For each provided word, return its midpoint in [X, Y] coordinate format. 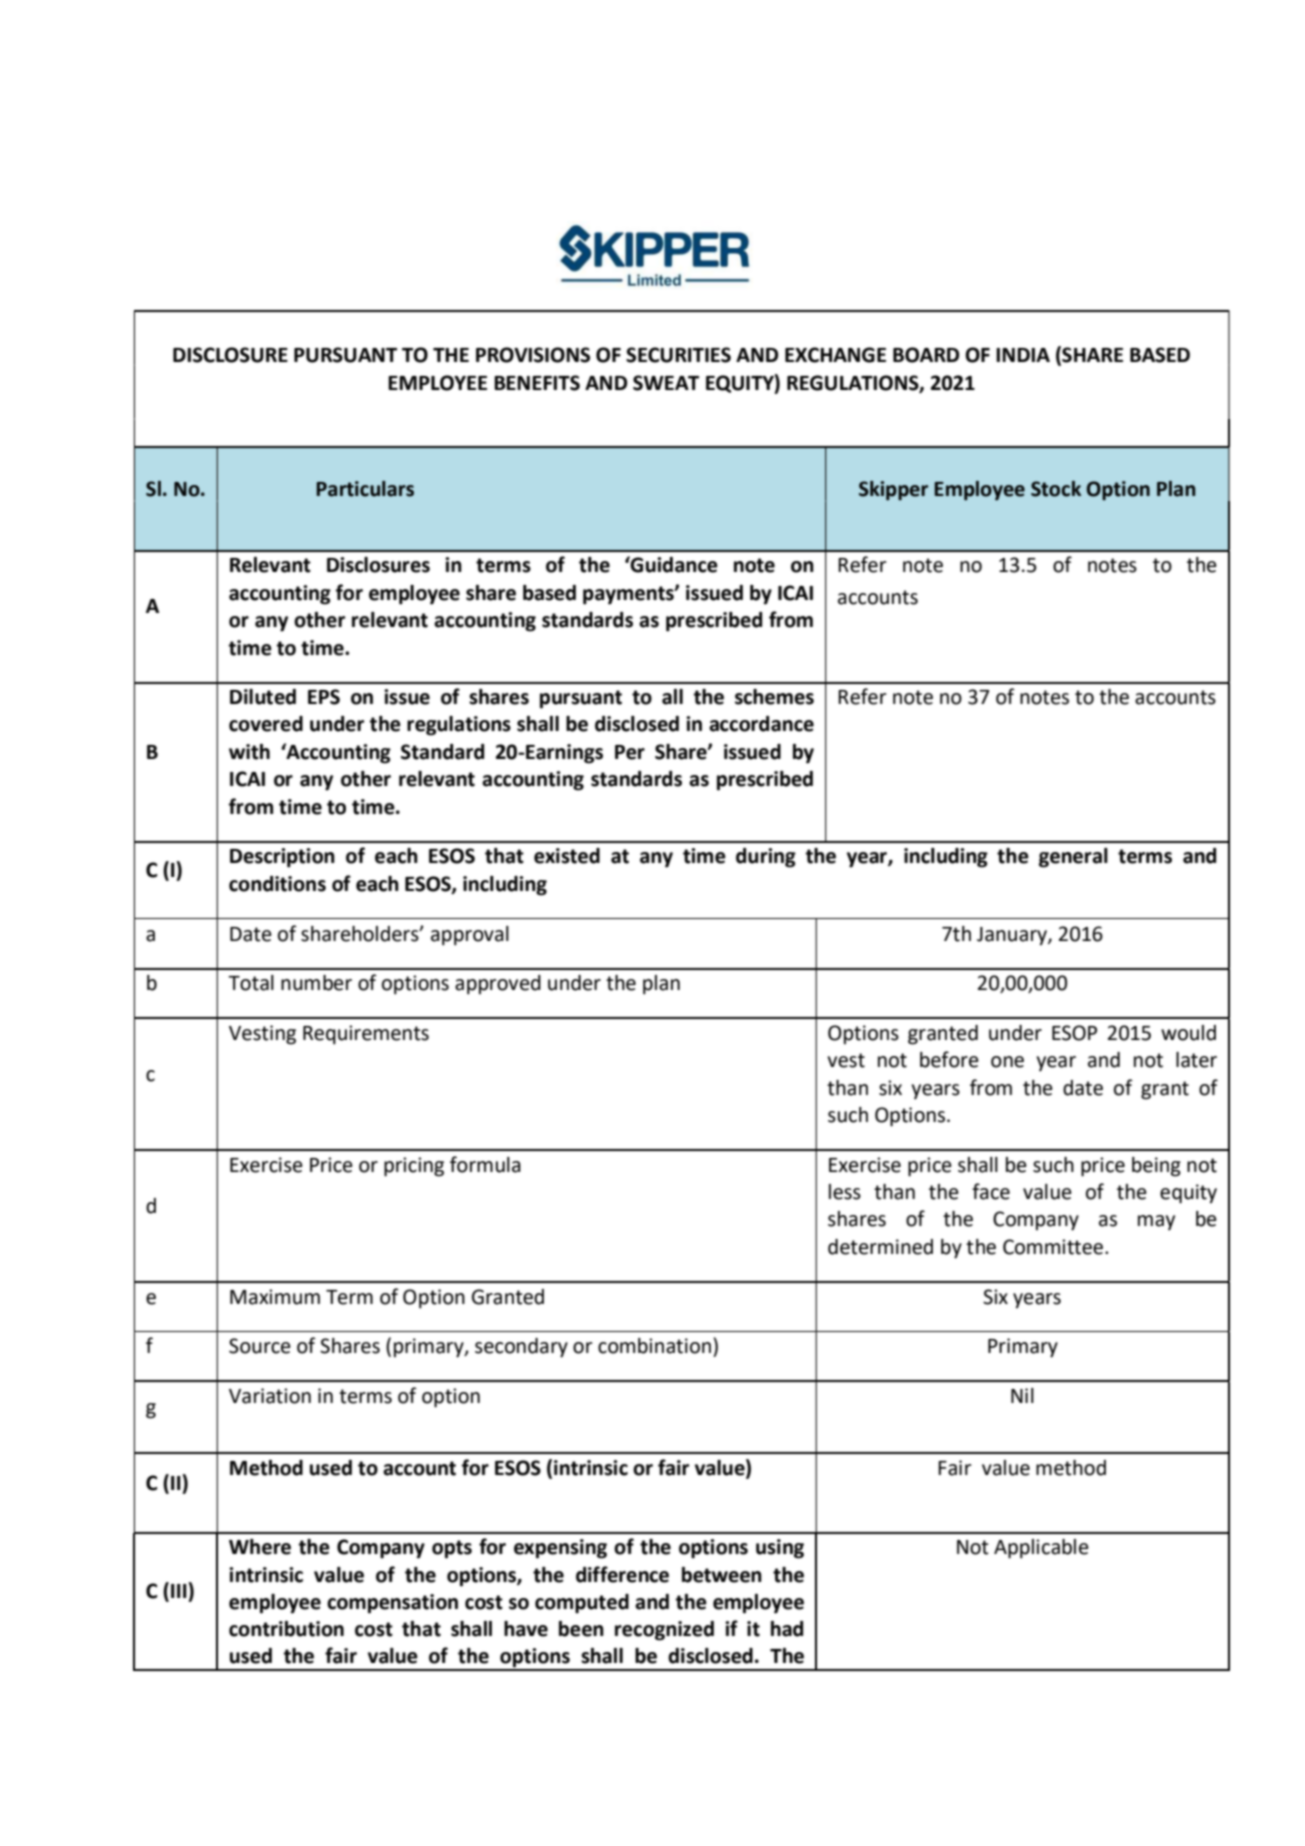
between [722, 1575]
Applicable [1041, 1549]
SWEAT [666, 383]
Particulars [365, 489]
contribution [286, 1629]
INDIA [1023, 355]
